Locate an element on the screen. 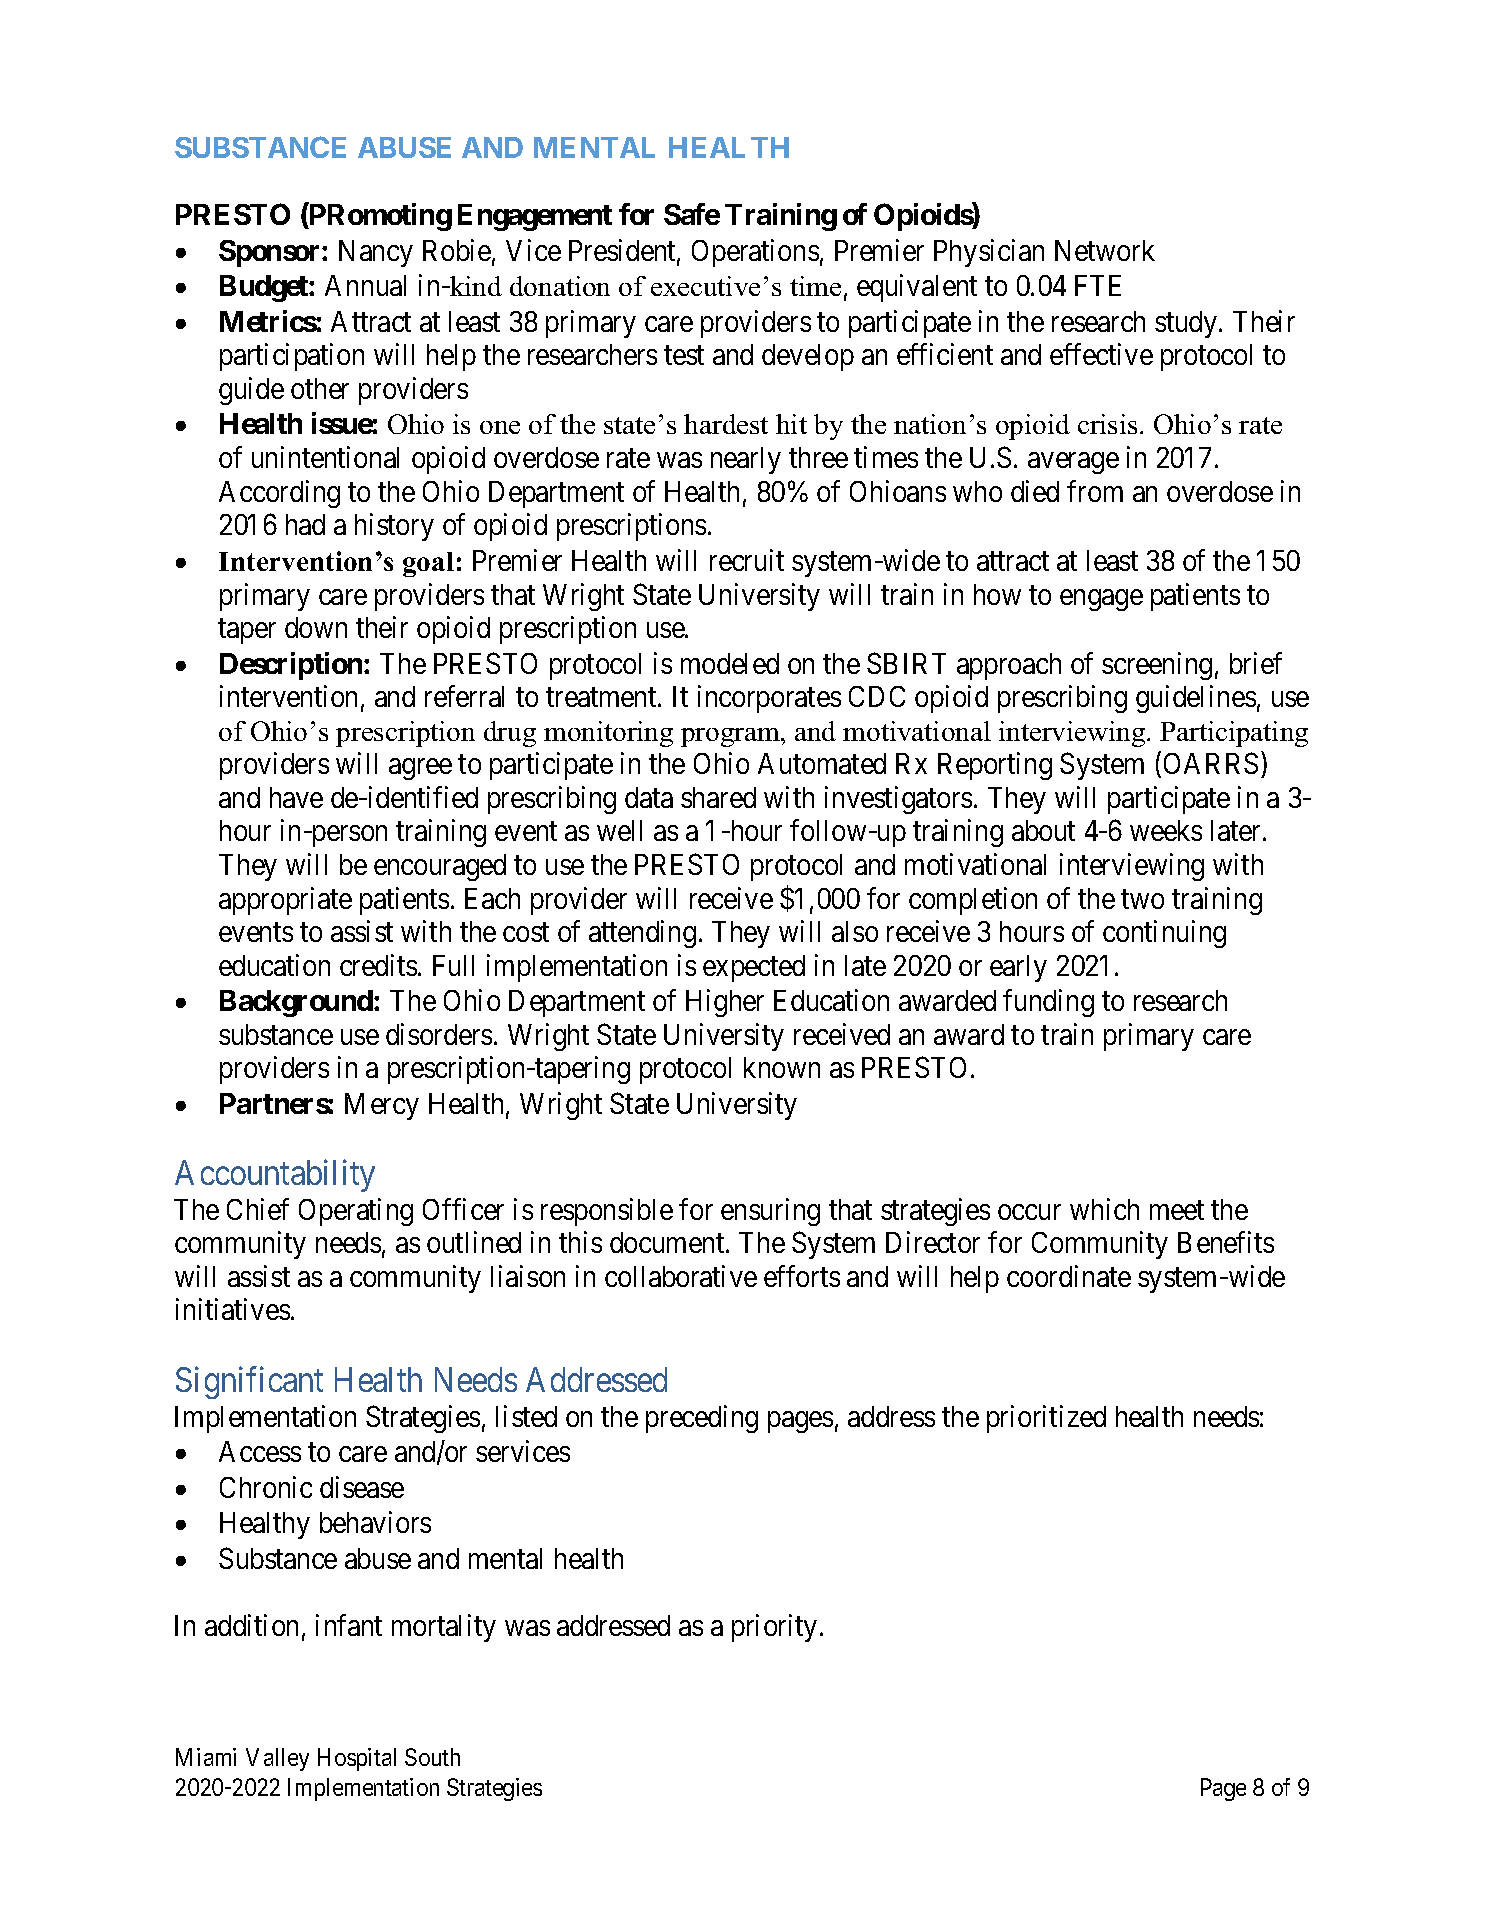 The image size is (1487, 1925). Background is located at coordinates (297, 1003).
